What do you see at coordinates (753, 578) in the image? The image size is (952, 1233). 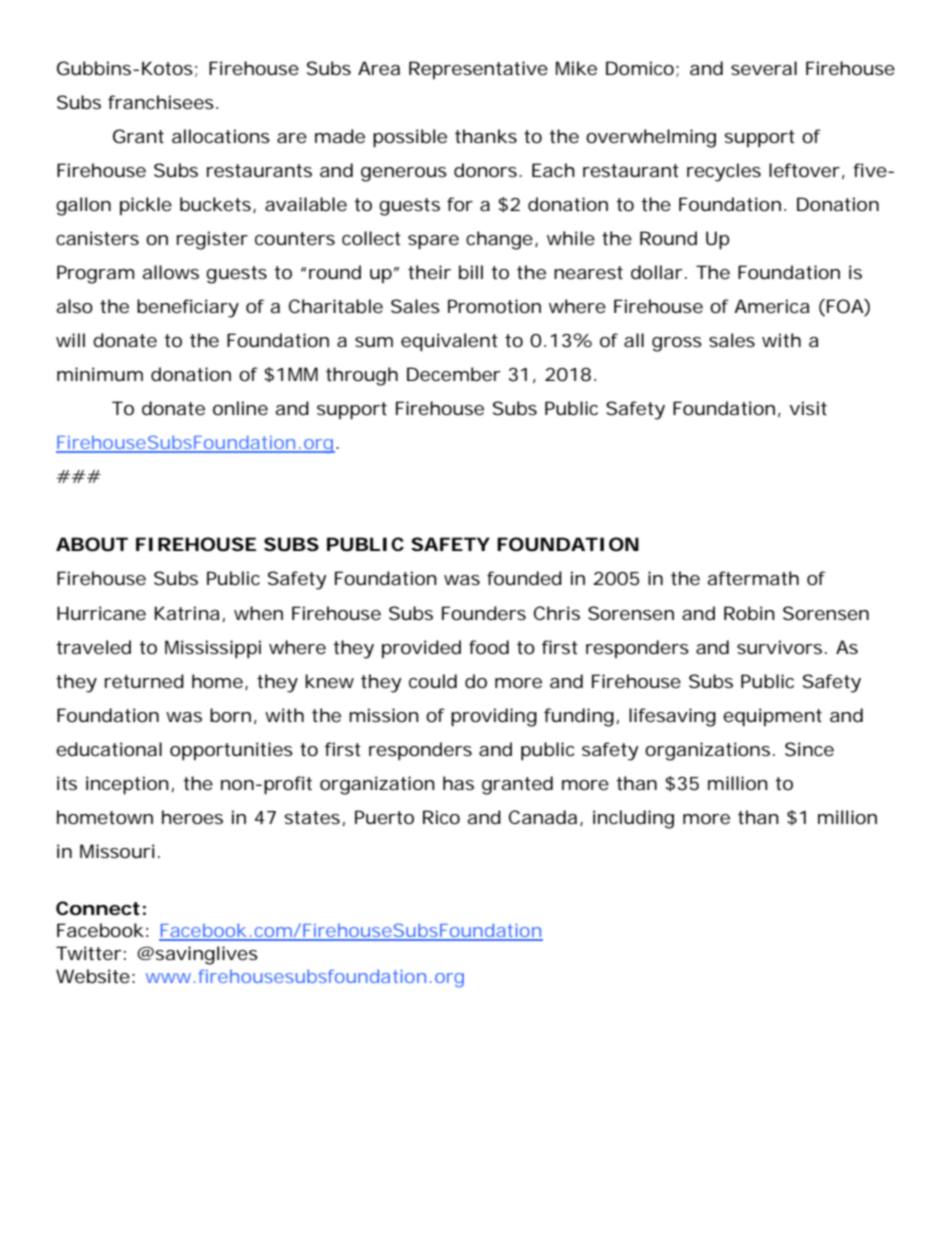 I see `aftermath` at bounding box center [753, 578].
